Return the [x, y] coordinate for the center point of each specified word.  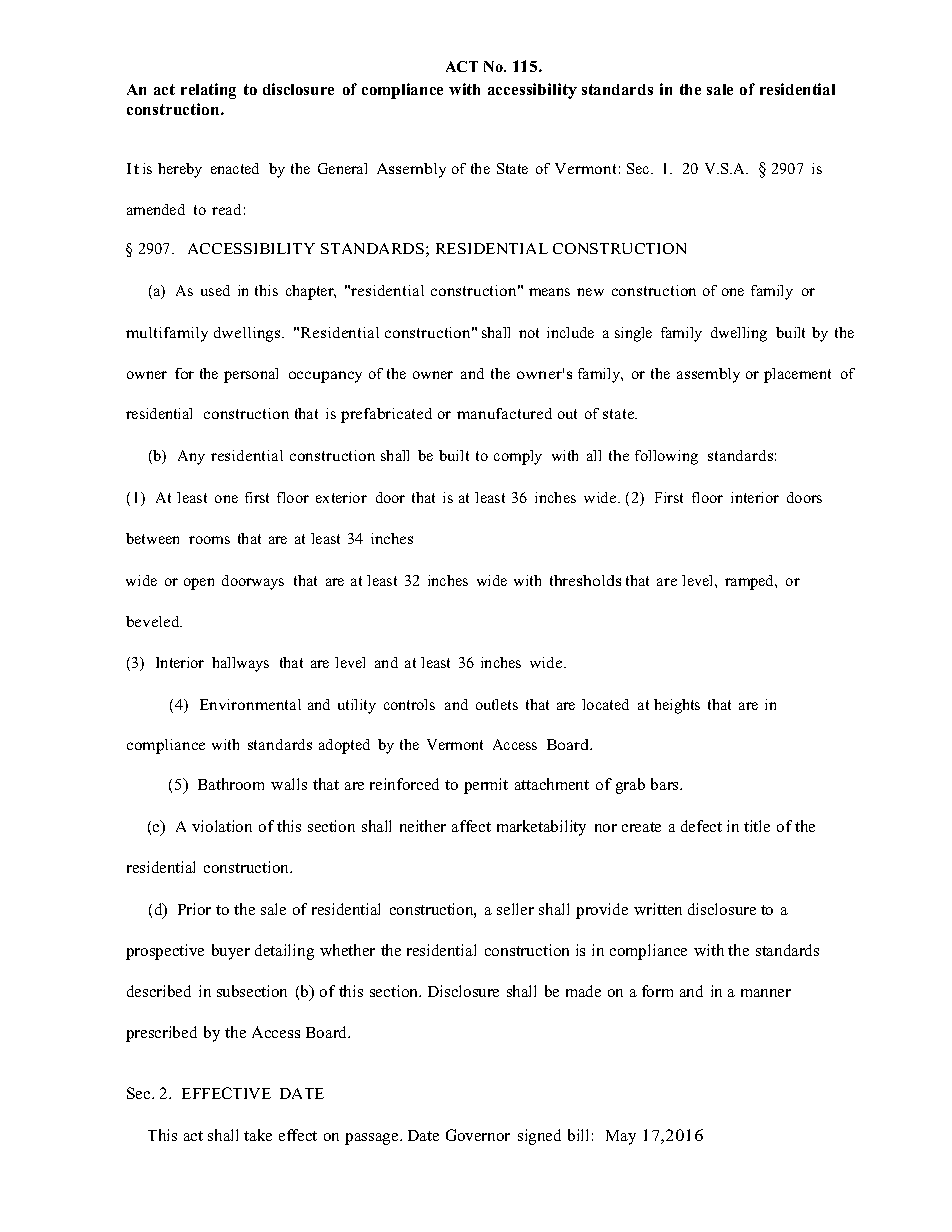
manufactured [504, 413]
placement [797, 375]
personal [251, 375]
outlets [497, 704]
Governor [478, 1135]
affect [471, 826]
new [590, 292]
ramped [751, 582]
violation [222, 826]
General [342, 168]
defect [701, 826]
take [258, 1135]
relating [208, 91]
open [199, 584]
